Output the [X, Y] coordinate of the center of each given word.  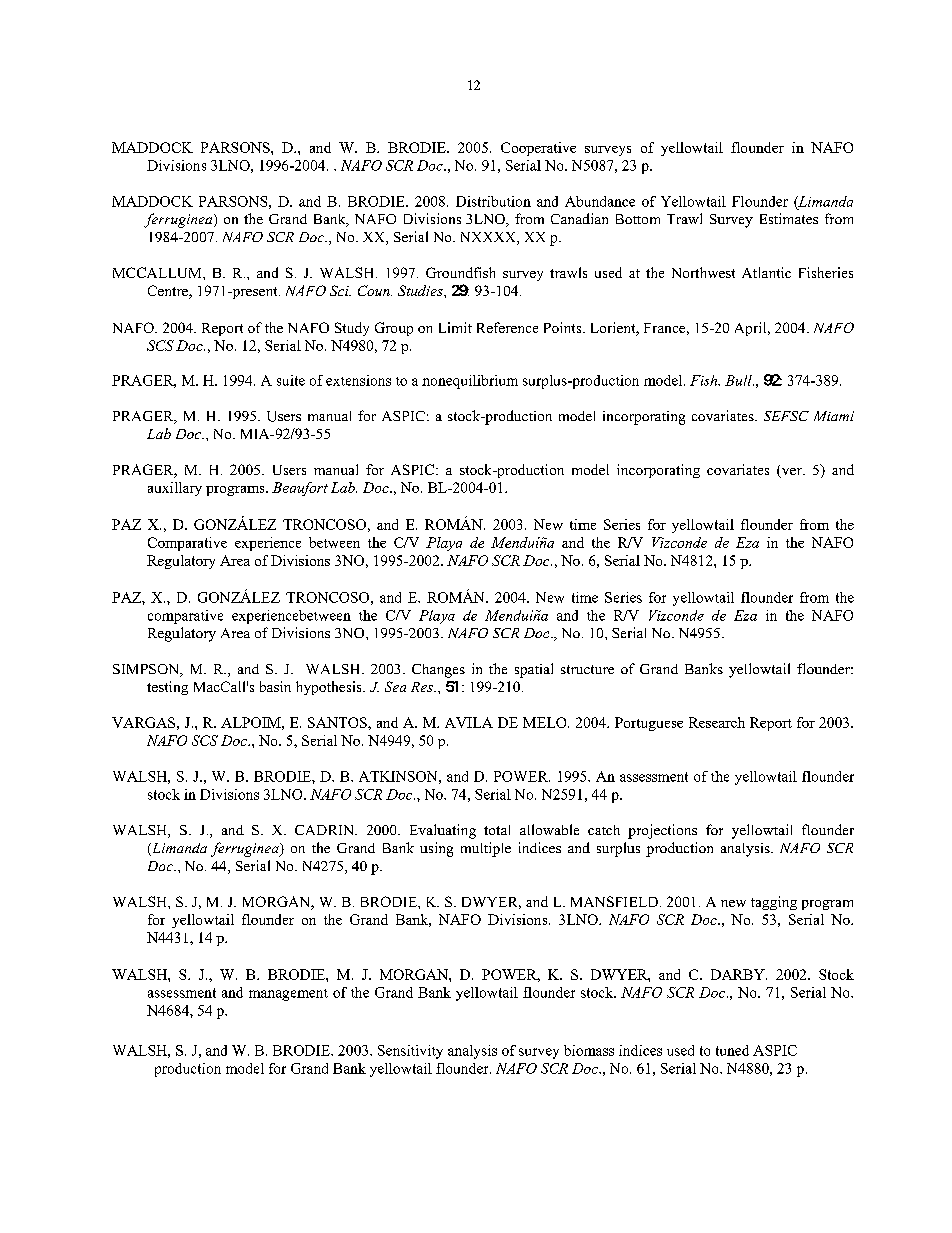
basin [275, 686]
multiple [486, 849]
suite [291, 380]
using [436, 849]
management [288, 995]
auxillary [175, 489]
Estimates [789, 218]
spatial [534, 670]
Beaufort [300, 489]
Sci [340, 290]
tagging [774, 903]
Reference [507, 327]
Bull [739, 380]
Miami [834, 416]
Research [717, 722]
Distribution [493, 201]
